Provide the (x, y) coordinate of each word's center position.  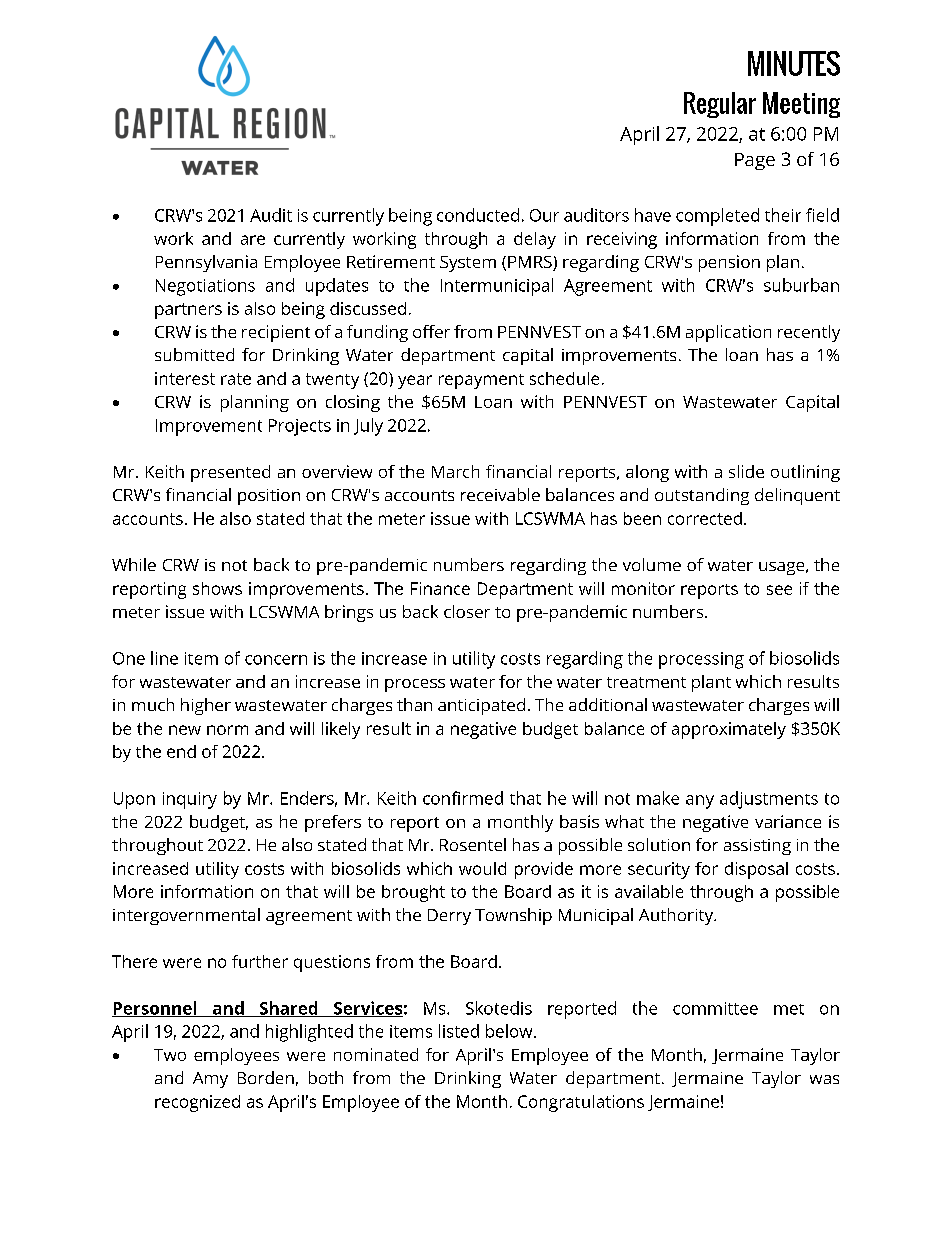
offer (431, 331)
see (779, 590)
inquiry (190, 800)
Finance (440, 588)
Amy (210, 1080)
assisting (757, 847)
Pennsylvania (206, 263)
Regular (720, 105)
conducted (478, 215)
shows (217, 588)
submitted (194, 354)
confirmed (463, 798)
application (728, 333)
